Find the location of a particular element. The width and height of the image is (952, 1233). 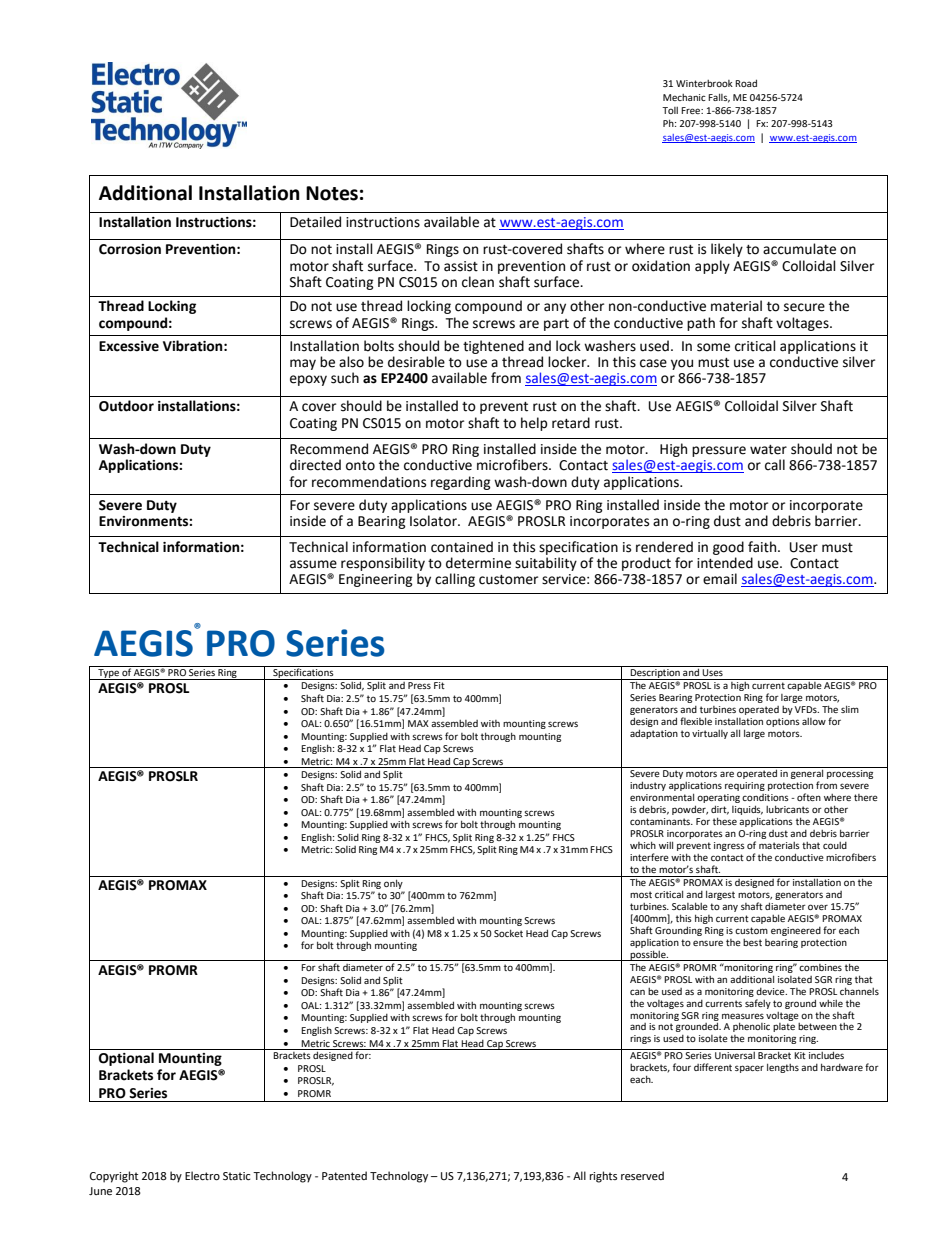

Electro is located at coordinates (202, 1176).
